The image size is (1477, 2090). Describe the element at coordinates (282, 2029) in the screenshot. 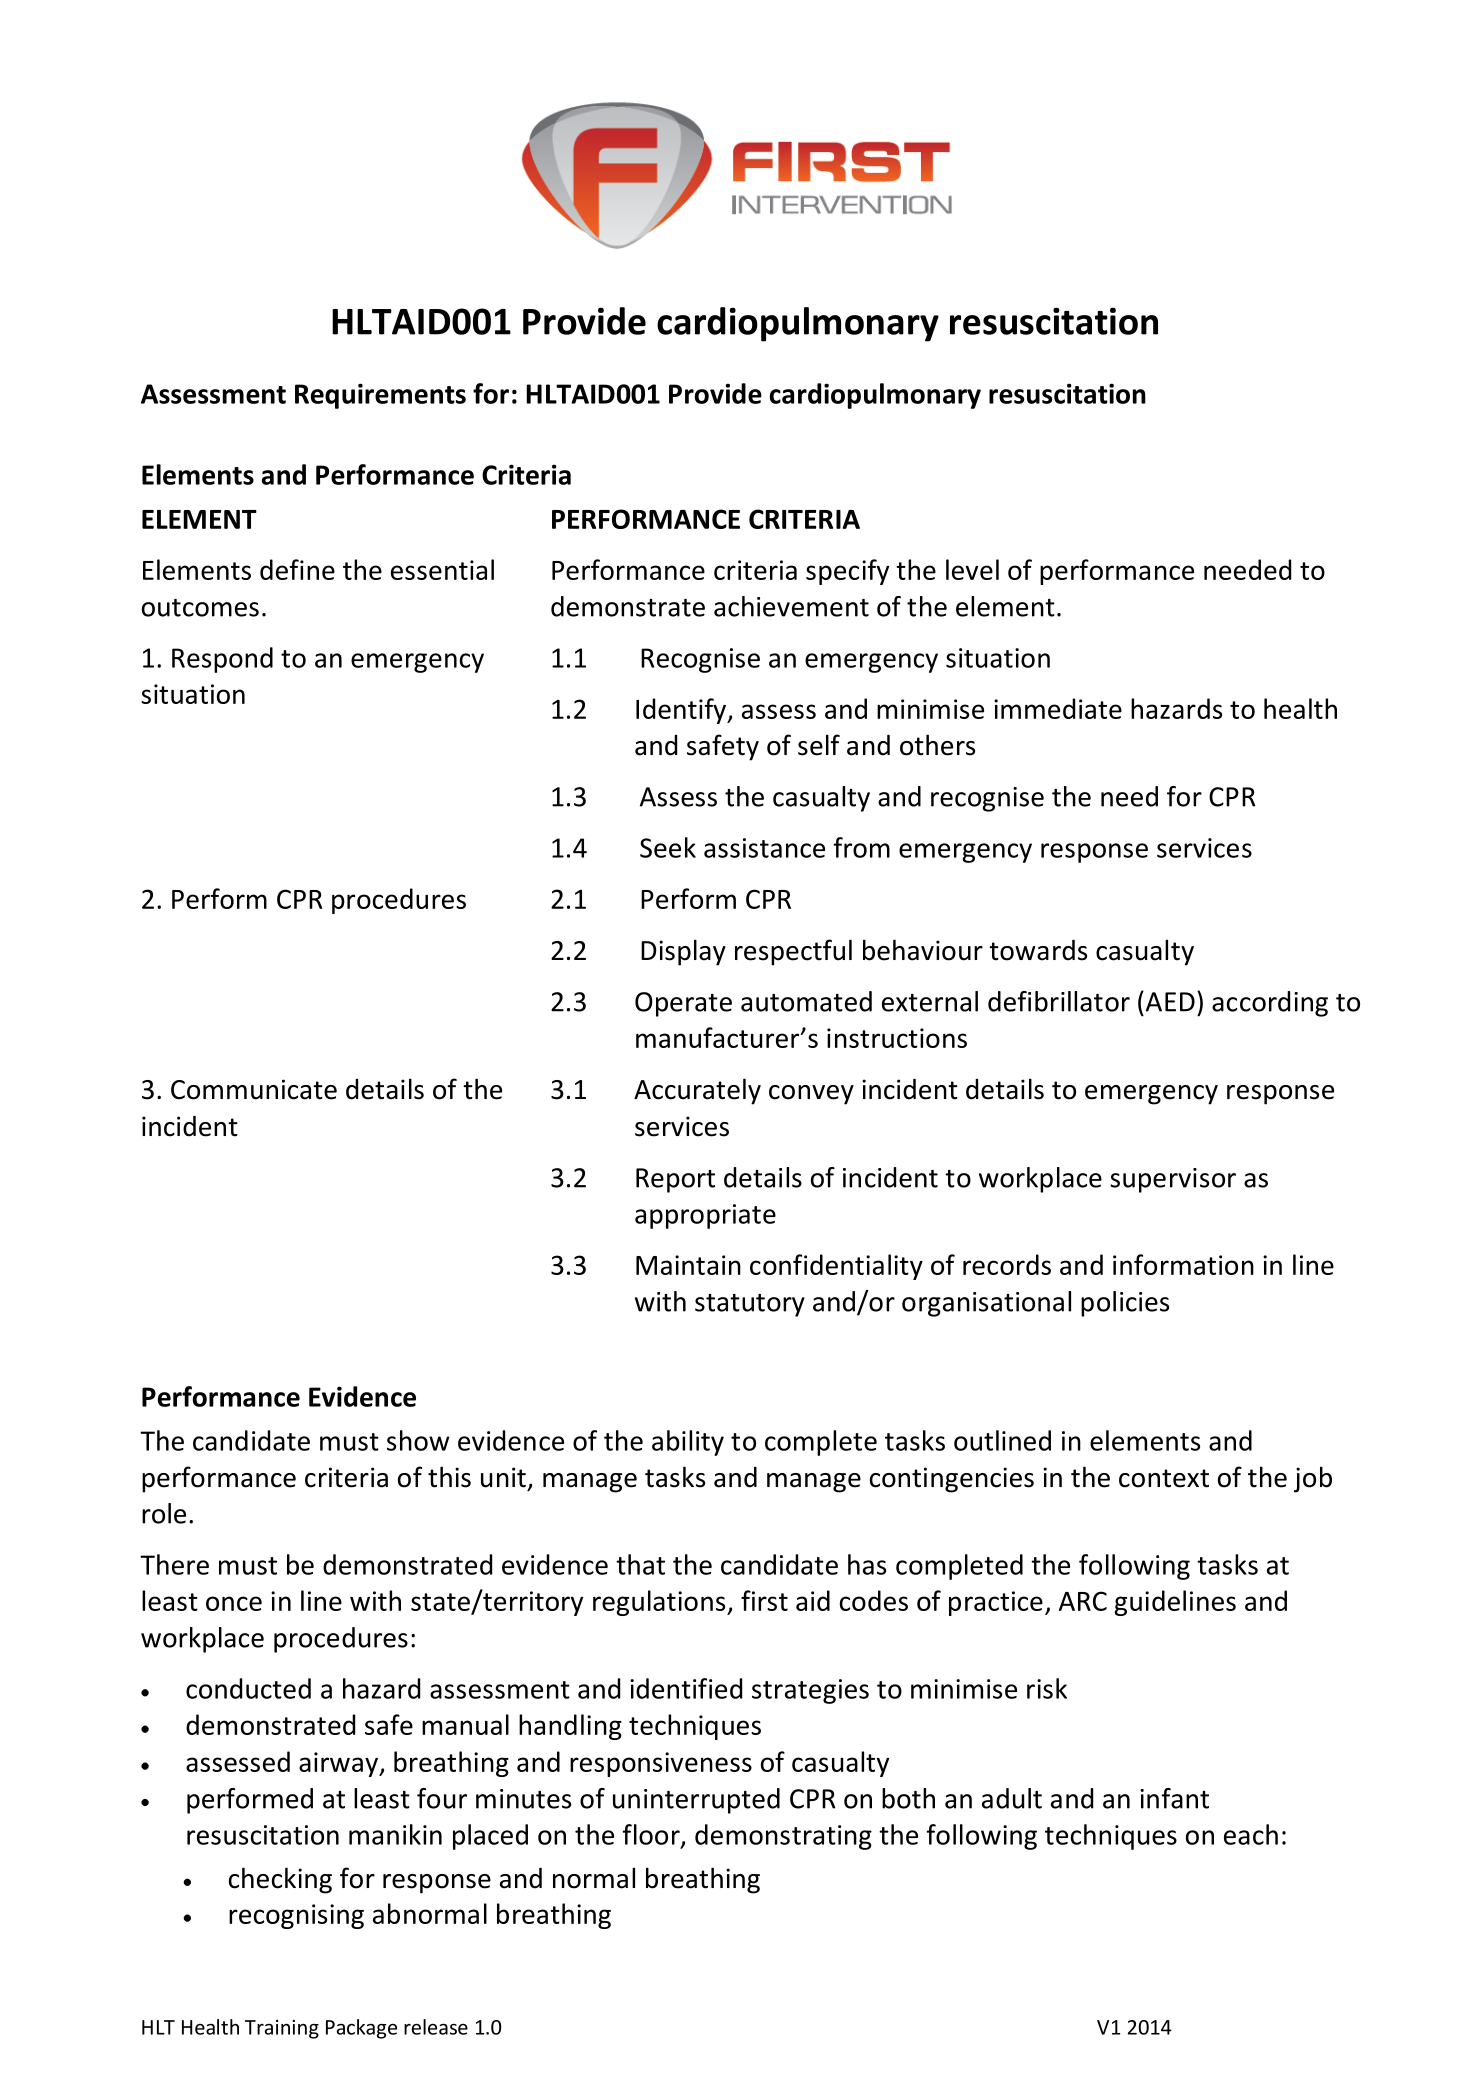

I see `Training` at that location.
